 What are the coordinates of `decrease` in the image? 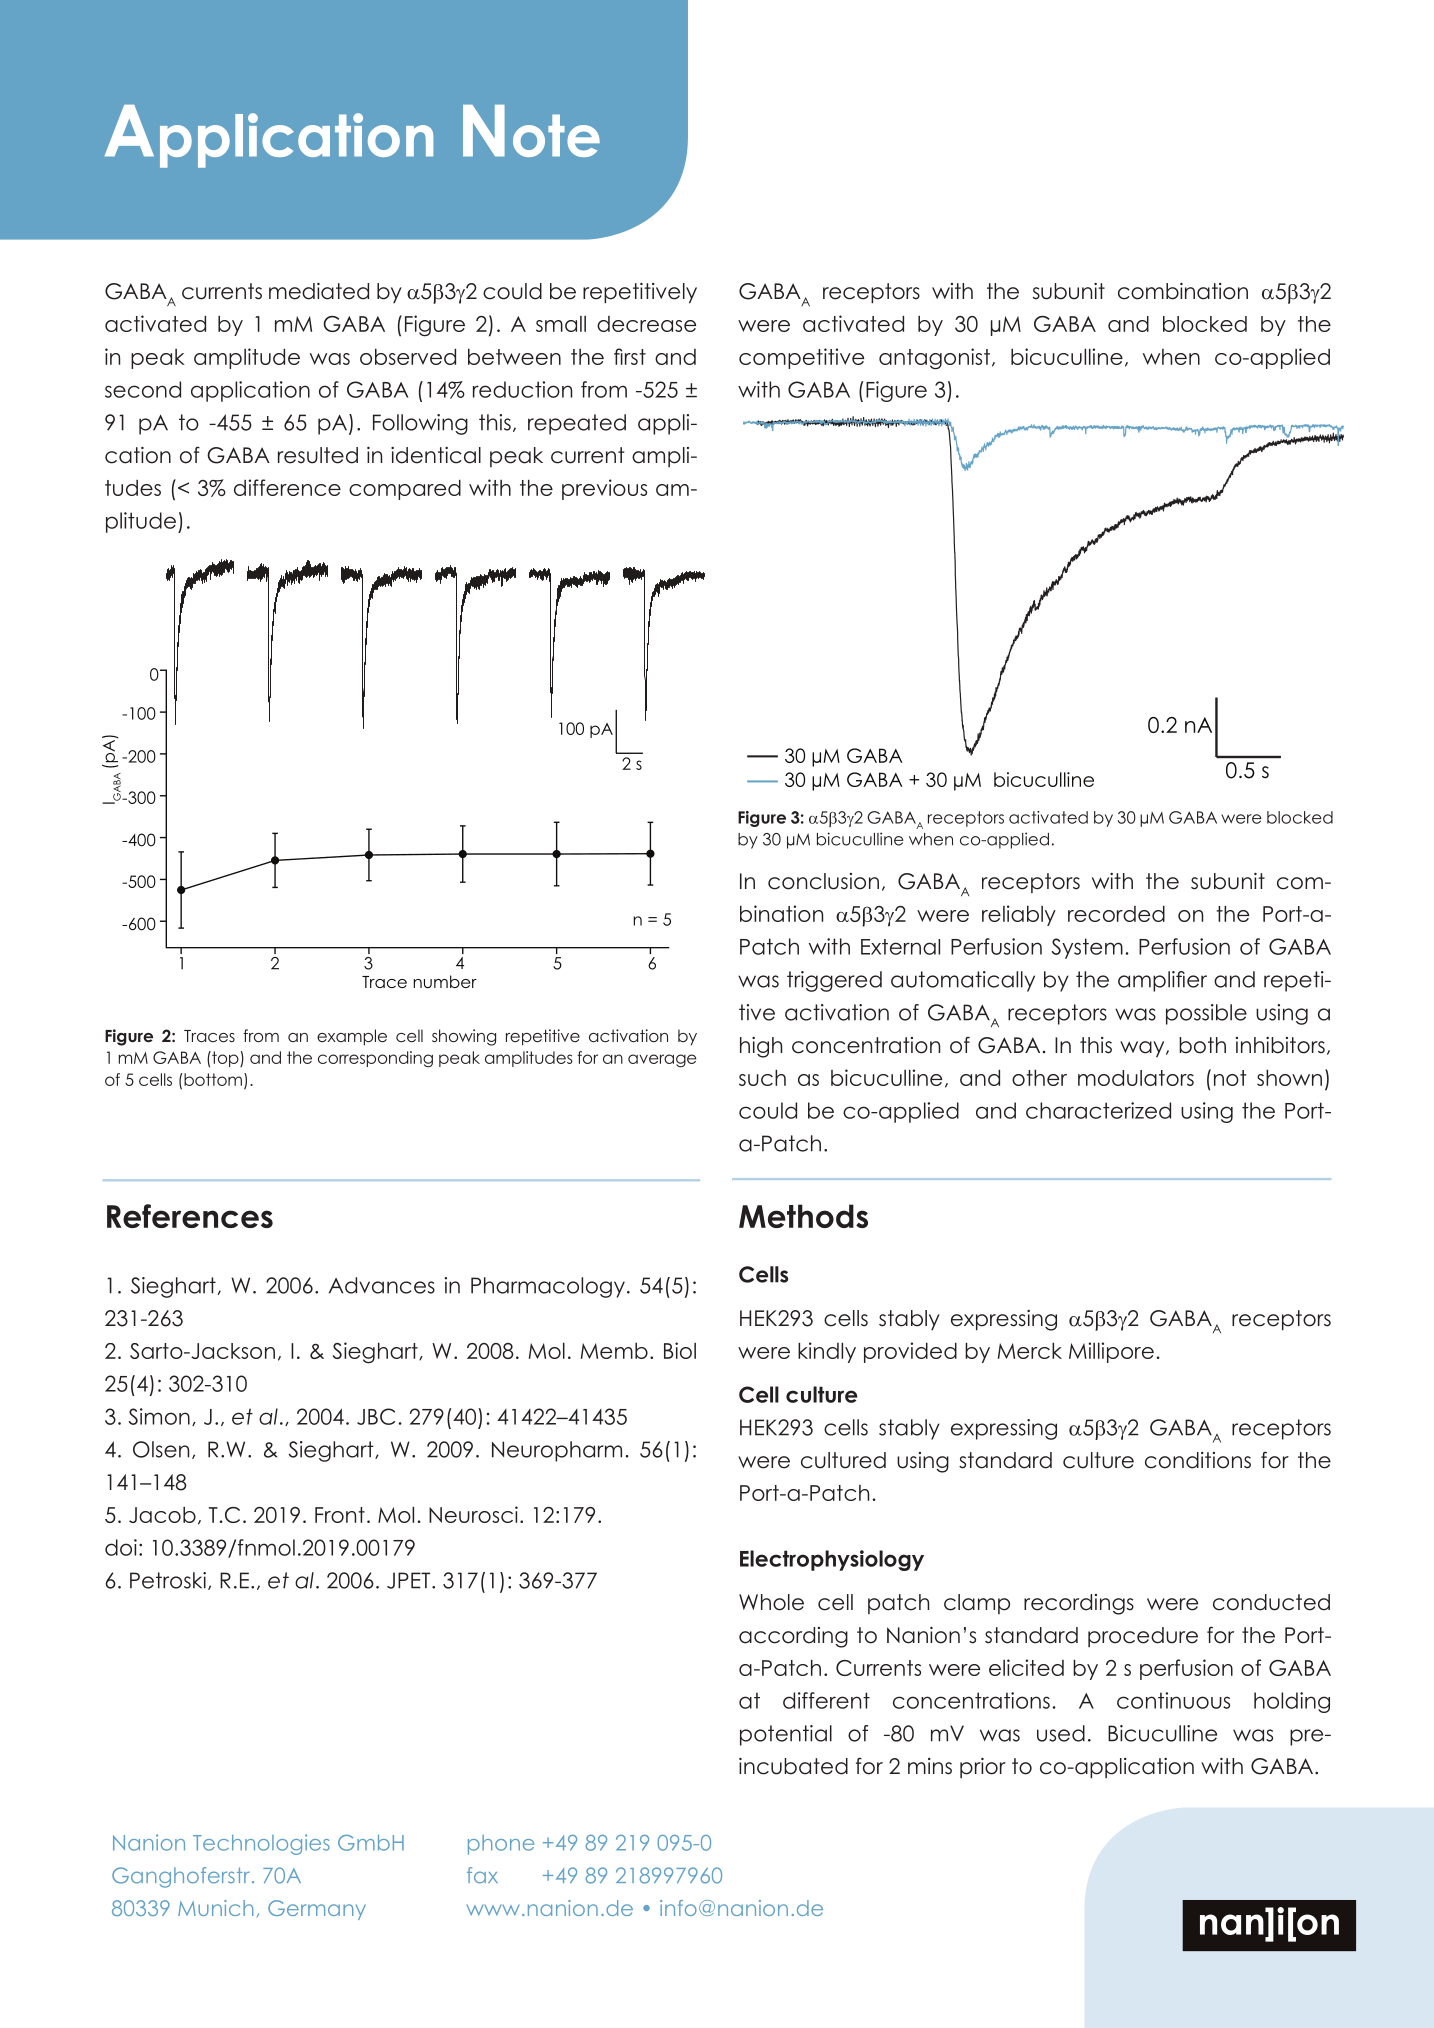 It's located at (646, 324).
